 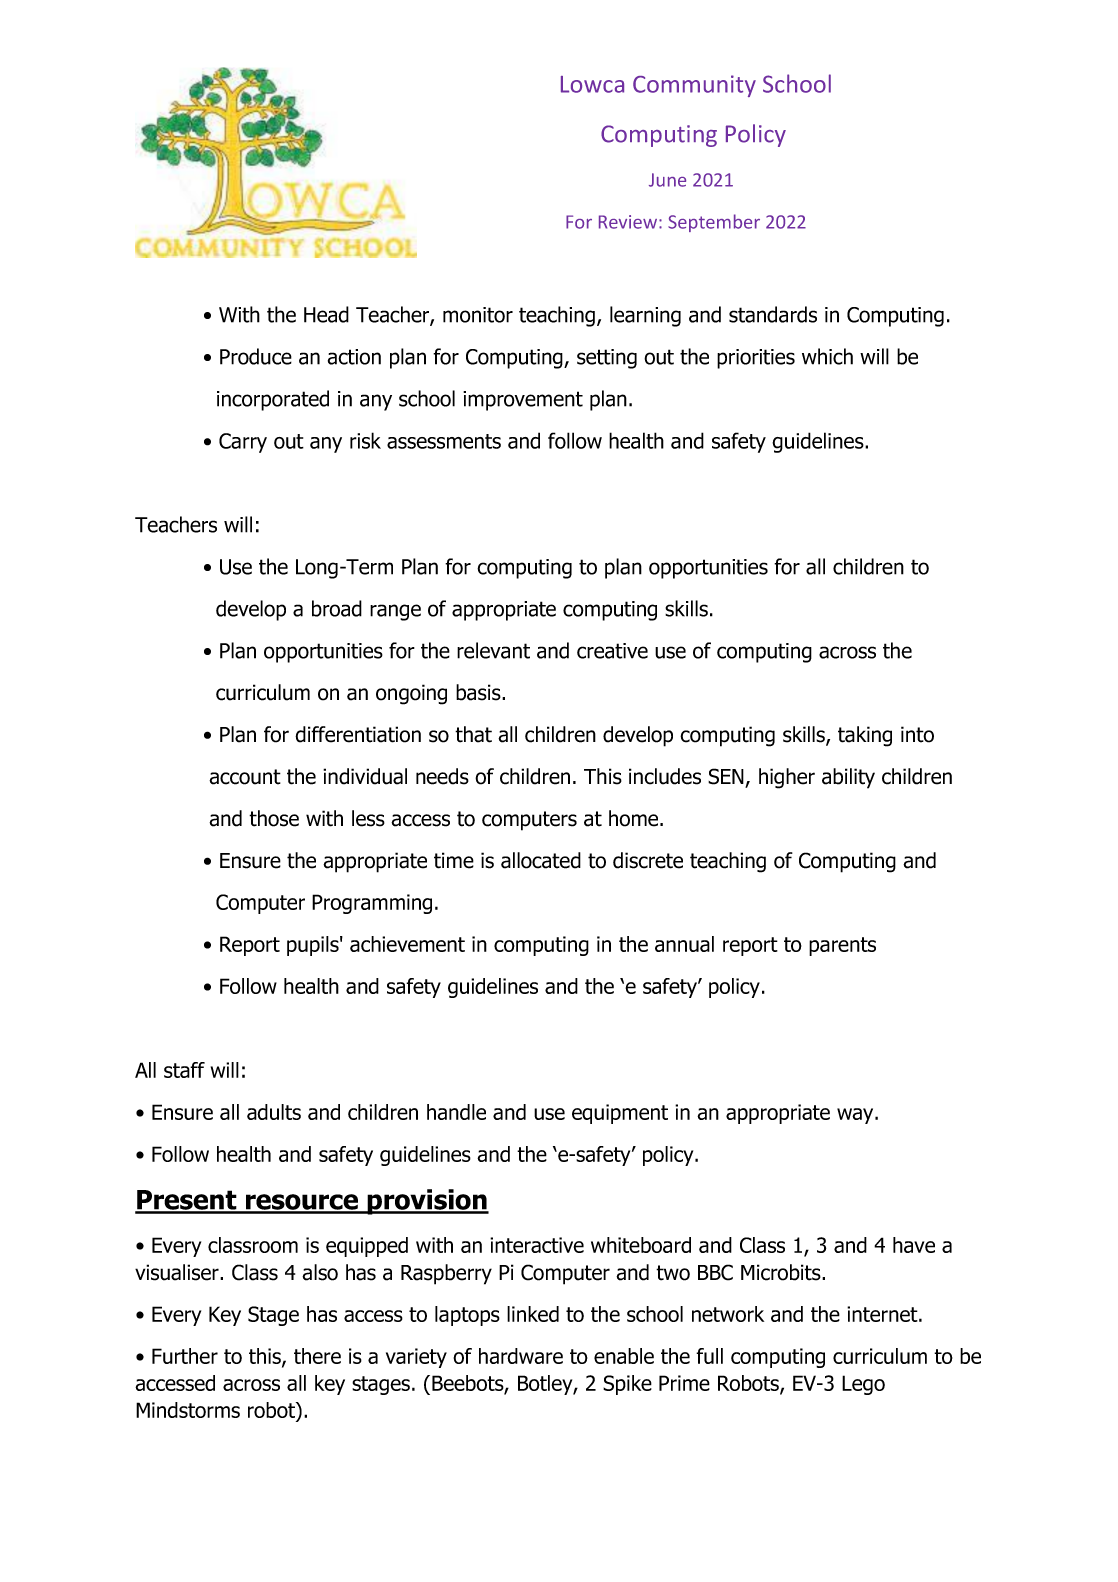 What do you see at coordinates (523, 401) in the screenshot?
I see `improvement` at bounding box center [523, 401].
